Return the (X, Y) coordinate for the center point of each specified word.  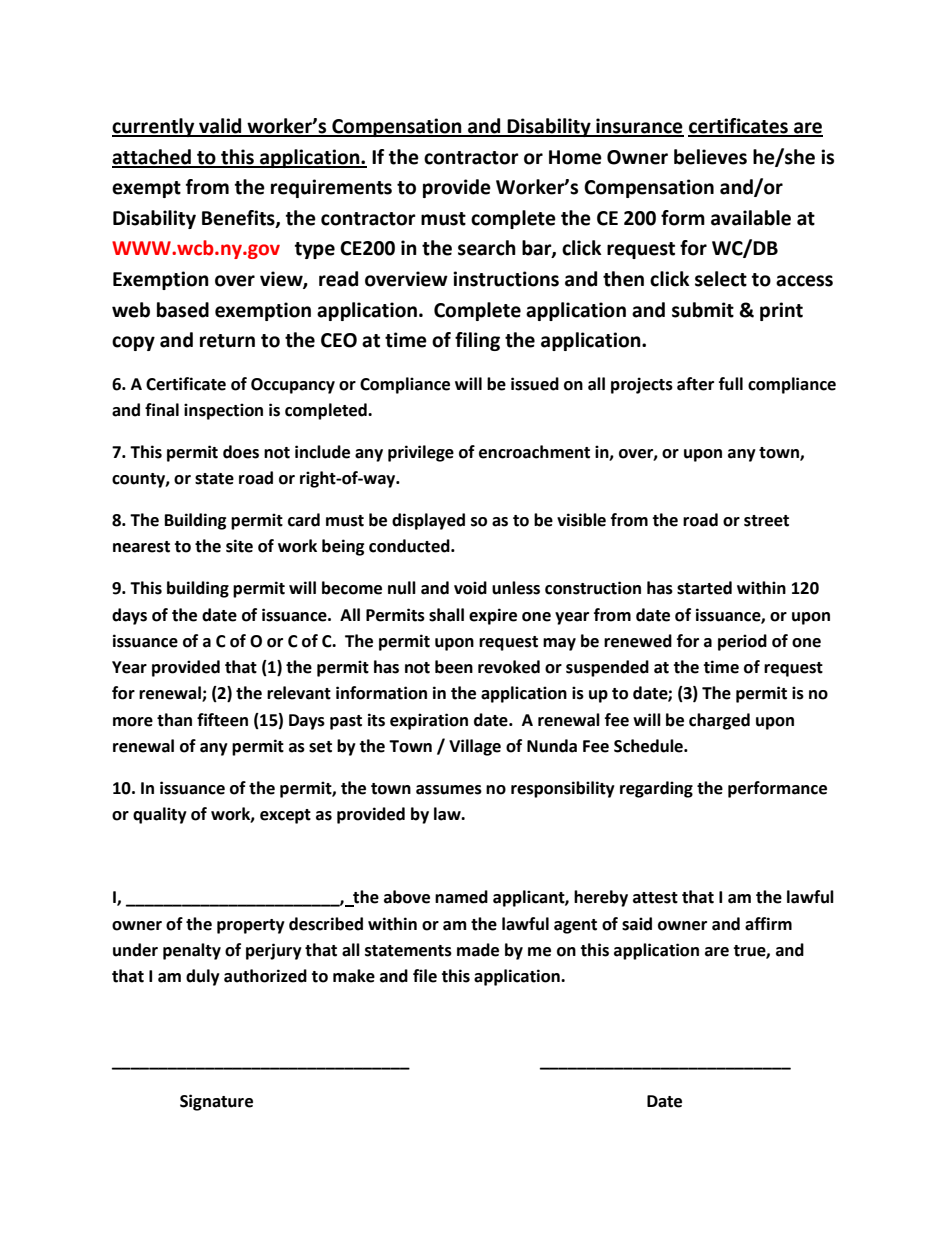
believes (710, 157)
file (425, 976)
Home (575, 157)
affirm (768, 924)
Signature (216, 1102)
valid (220, 127)
